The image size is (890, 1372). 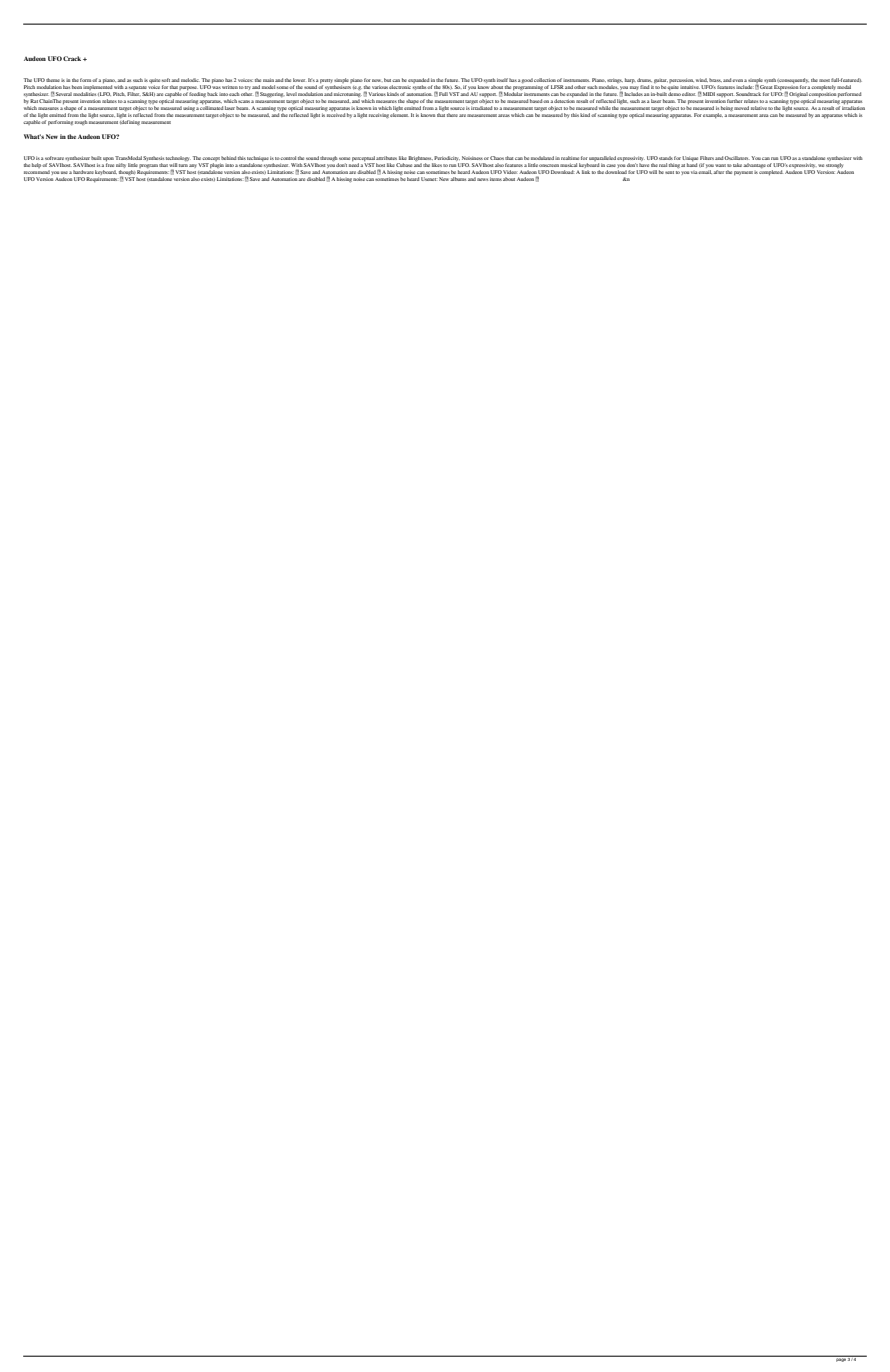 What do you see at coordinates (695, 172) in the image?
I see `via` at bounding box center [695, 172].
